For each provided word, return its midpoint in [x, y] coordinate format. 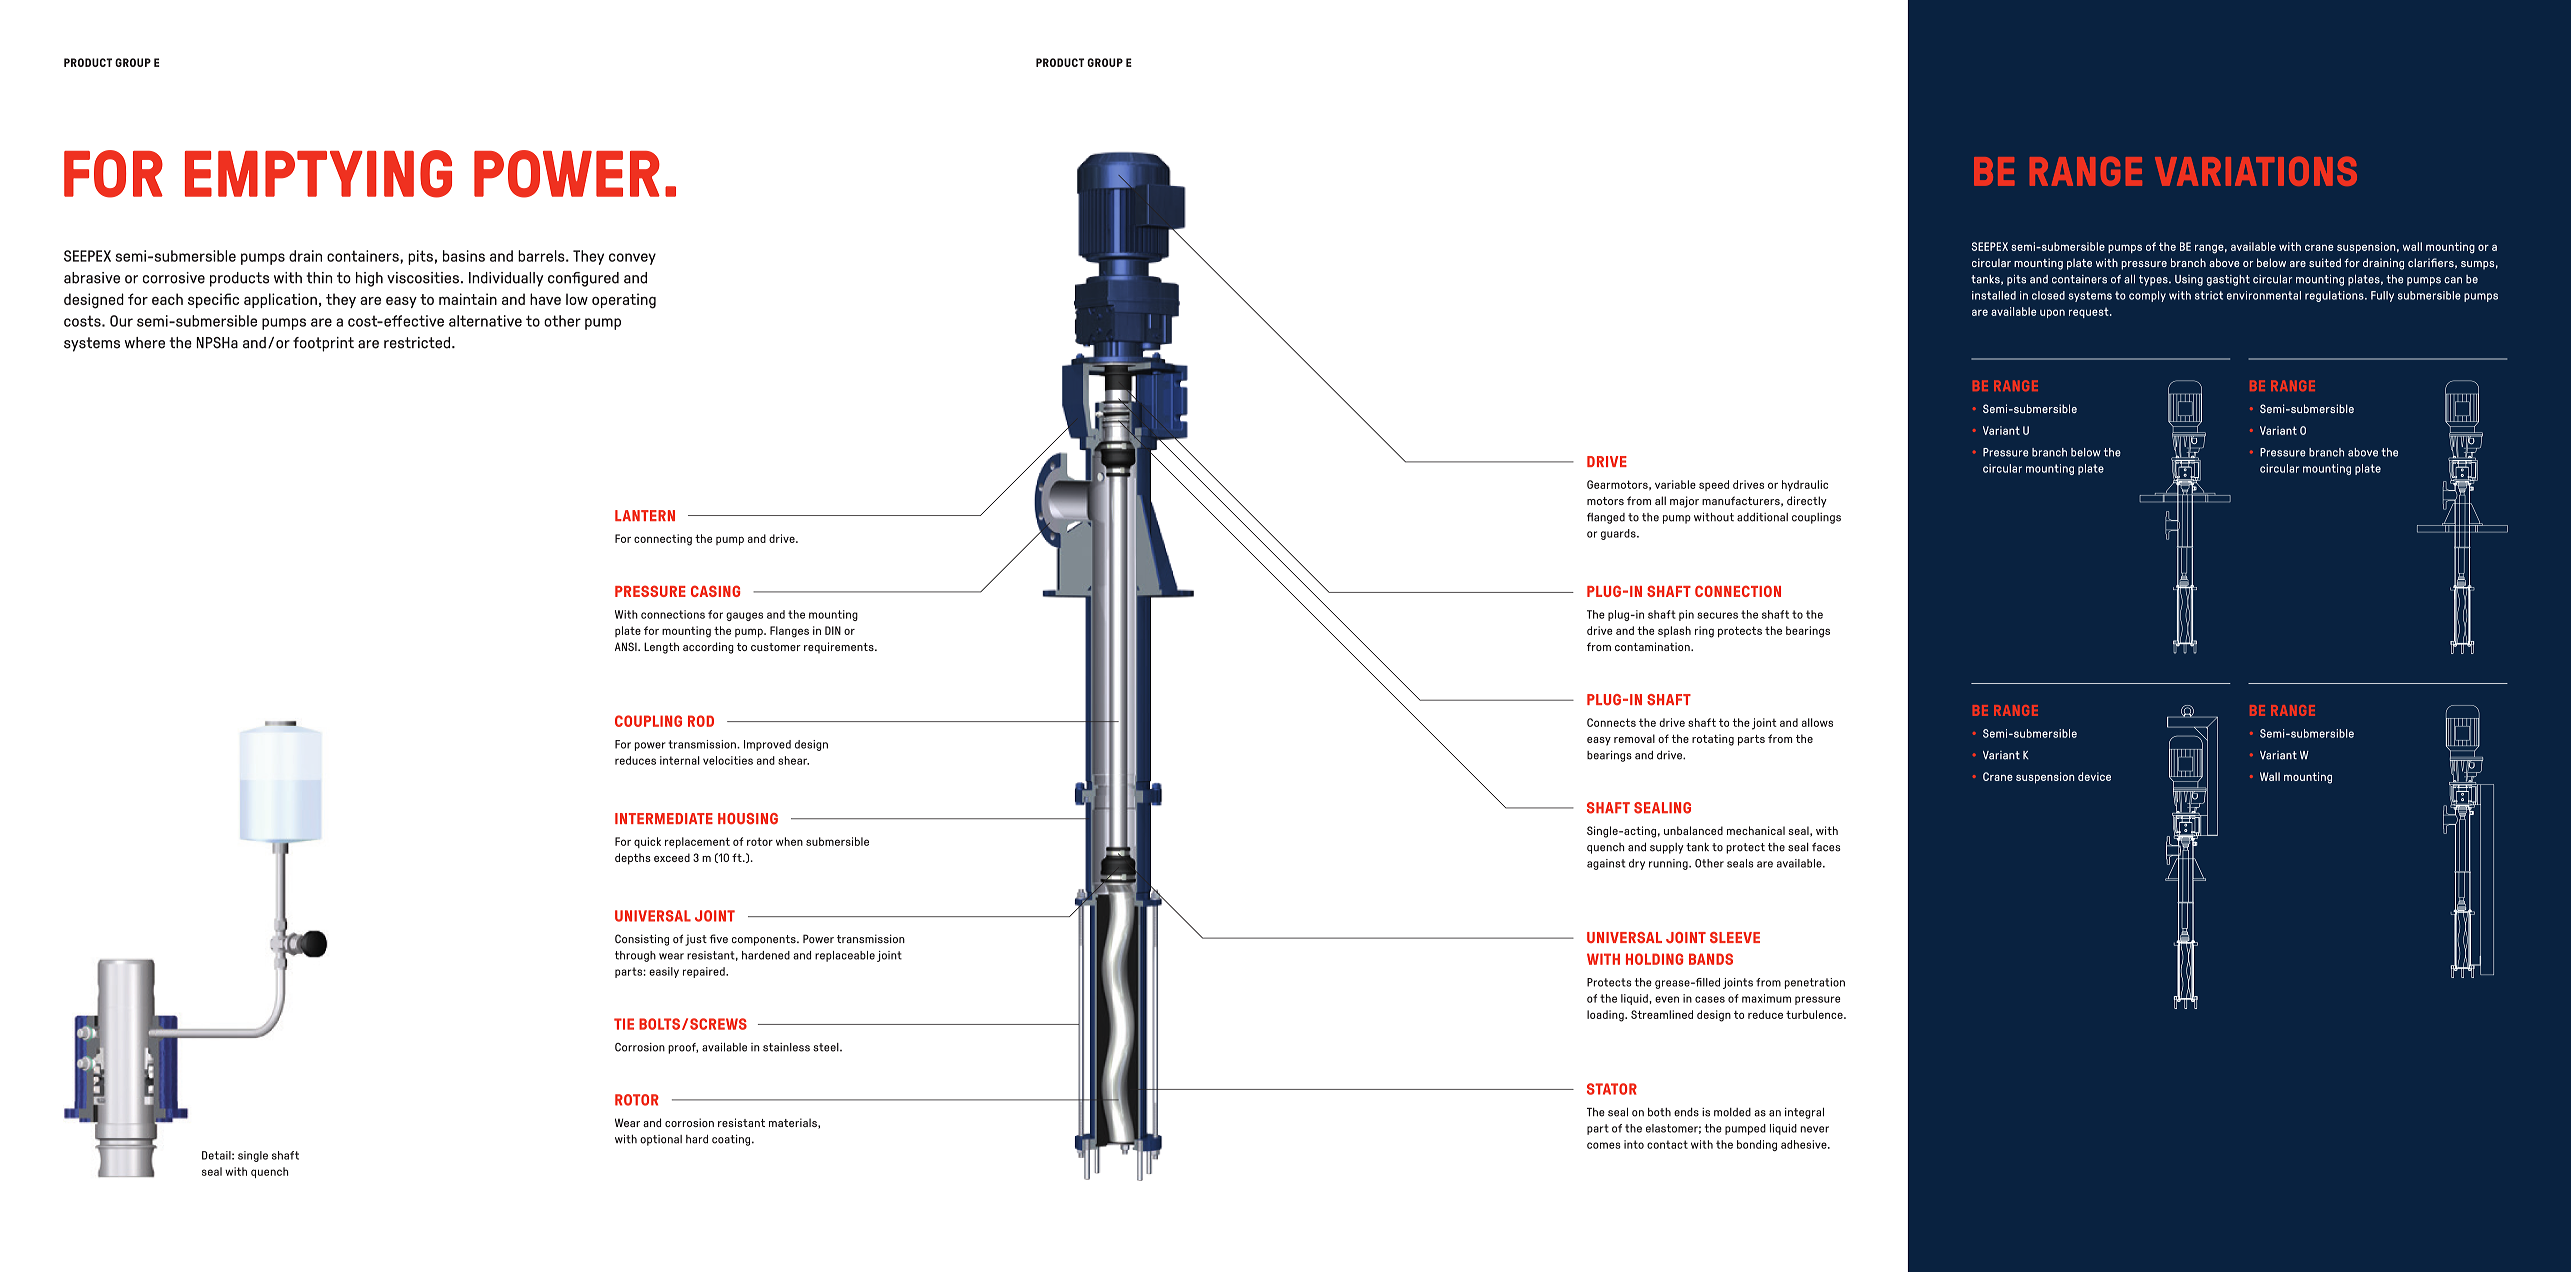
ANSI [627, 646]
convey [632, 259]
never [1815, 1129]
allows [1817, 722]
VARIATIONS [2256, 171]
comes [1604, 1145]
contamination [1653, 646]
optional [661, 1140]
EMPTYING [318, 174]
